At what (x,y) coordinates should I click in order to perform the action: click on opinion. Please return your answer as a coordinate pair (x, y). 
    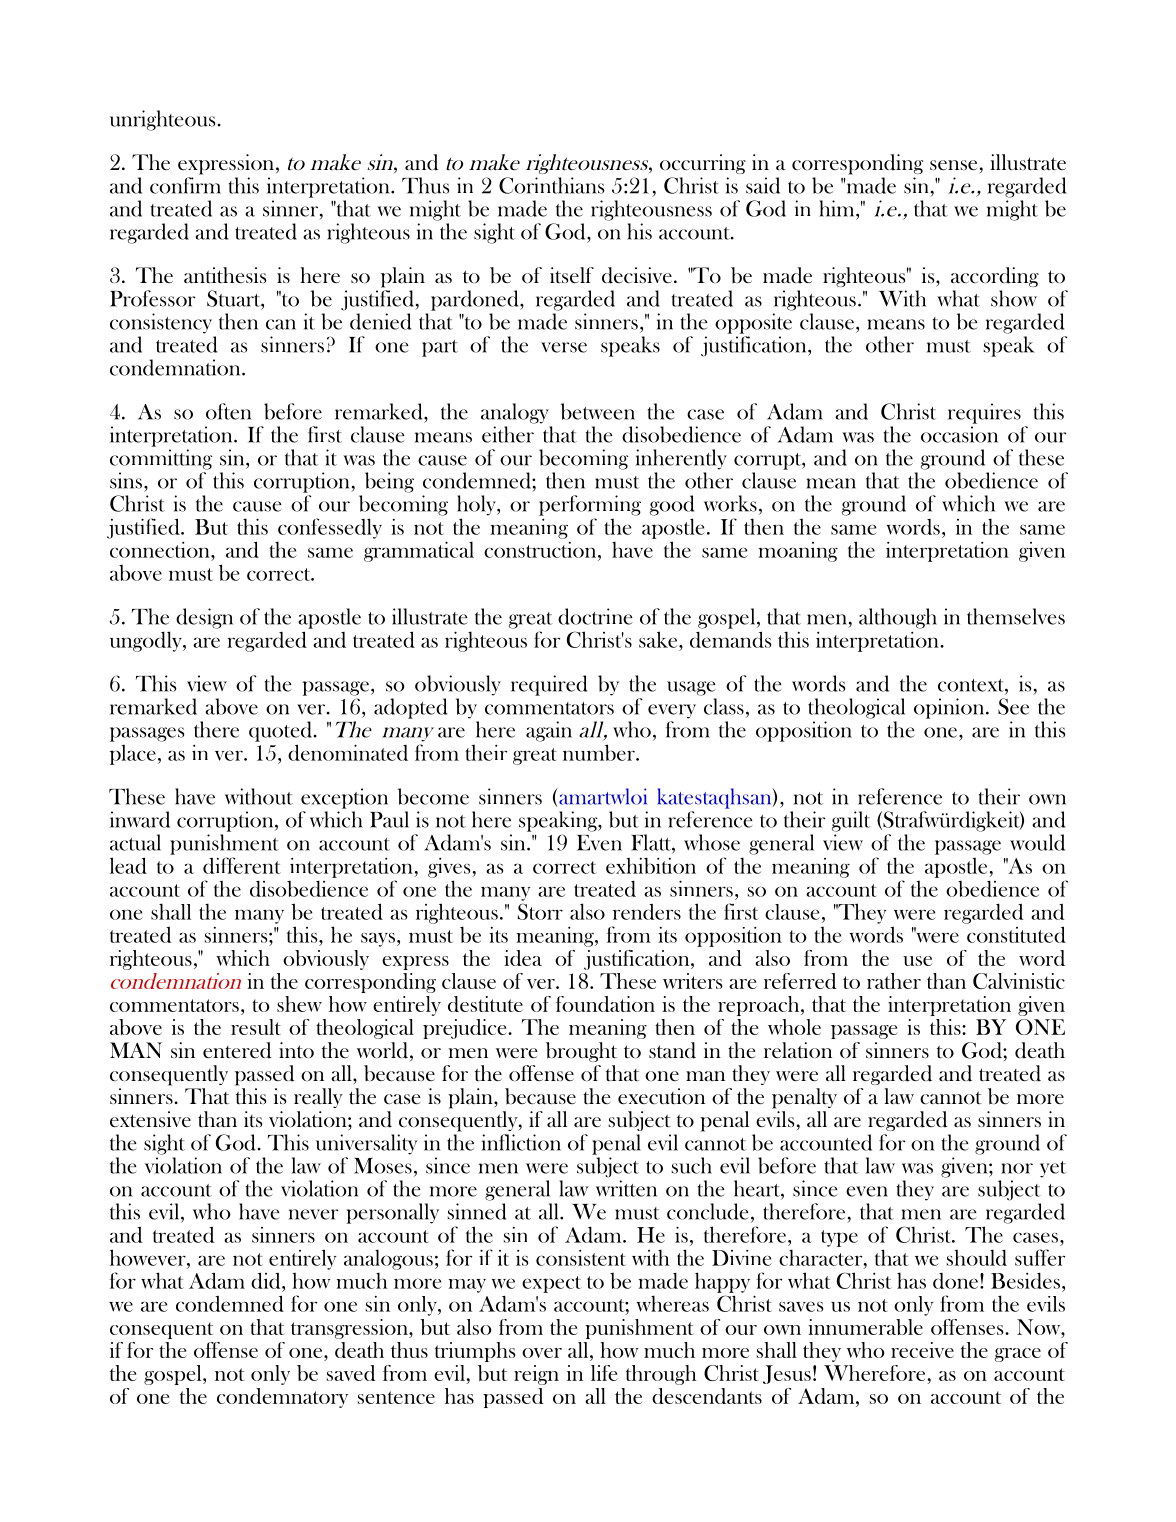
    Looking at the image, I should click on (950, 708).
